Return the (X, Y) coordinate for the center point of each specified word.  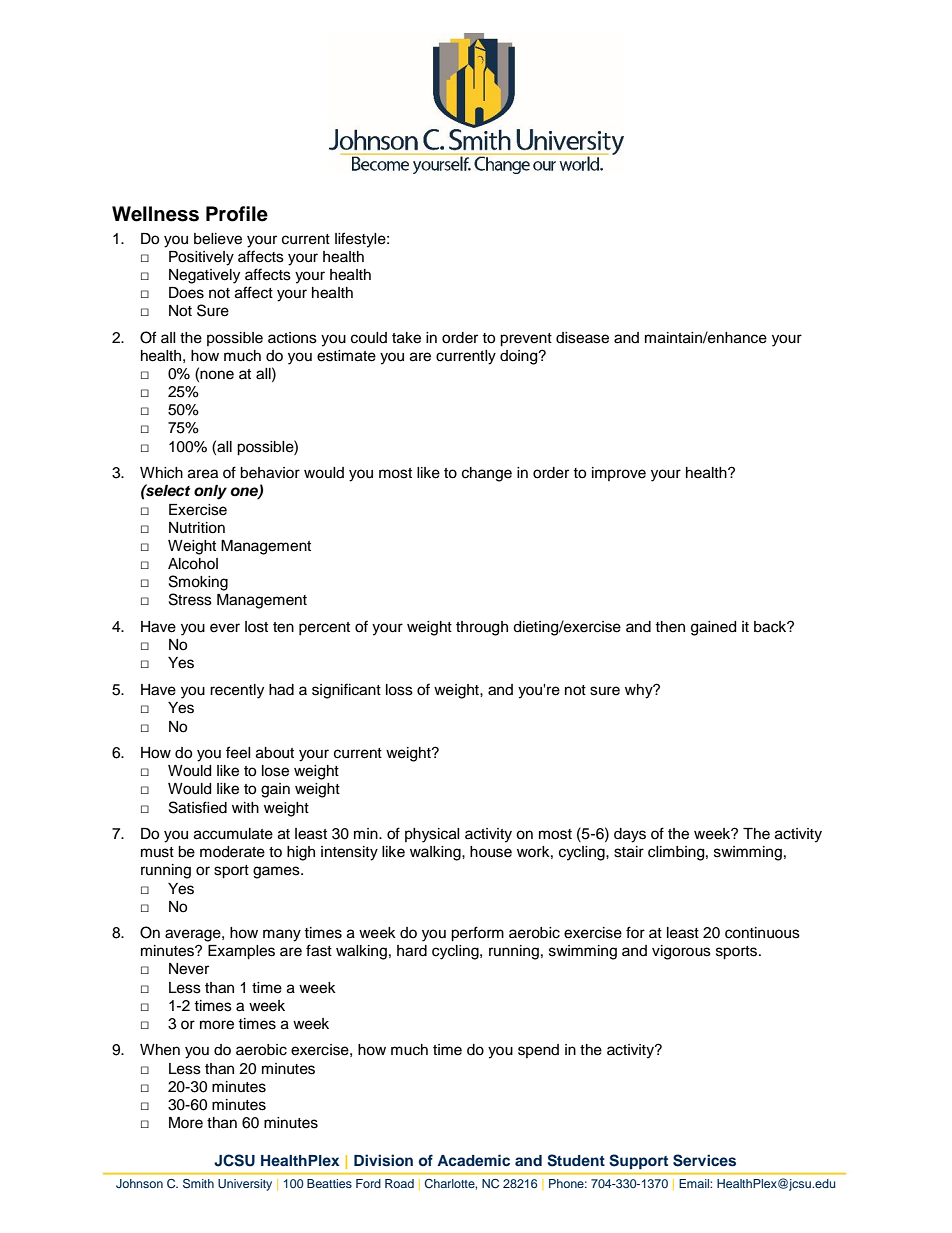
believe (218, 239)
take (406, 338)
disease (582, 338)
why (640, 691)
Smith (198, 1183)
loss (399, 690)
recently (237, 691)
